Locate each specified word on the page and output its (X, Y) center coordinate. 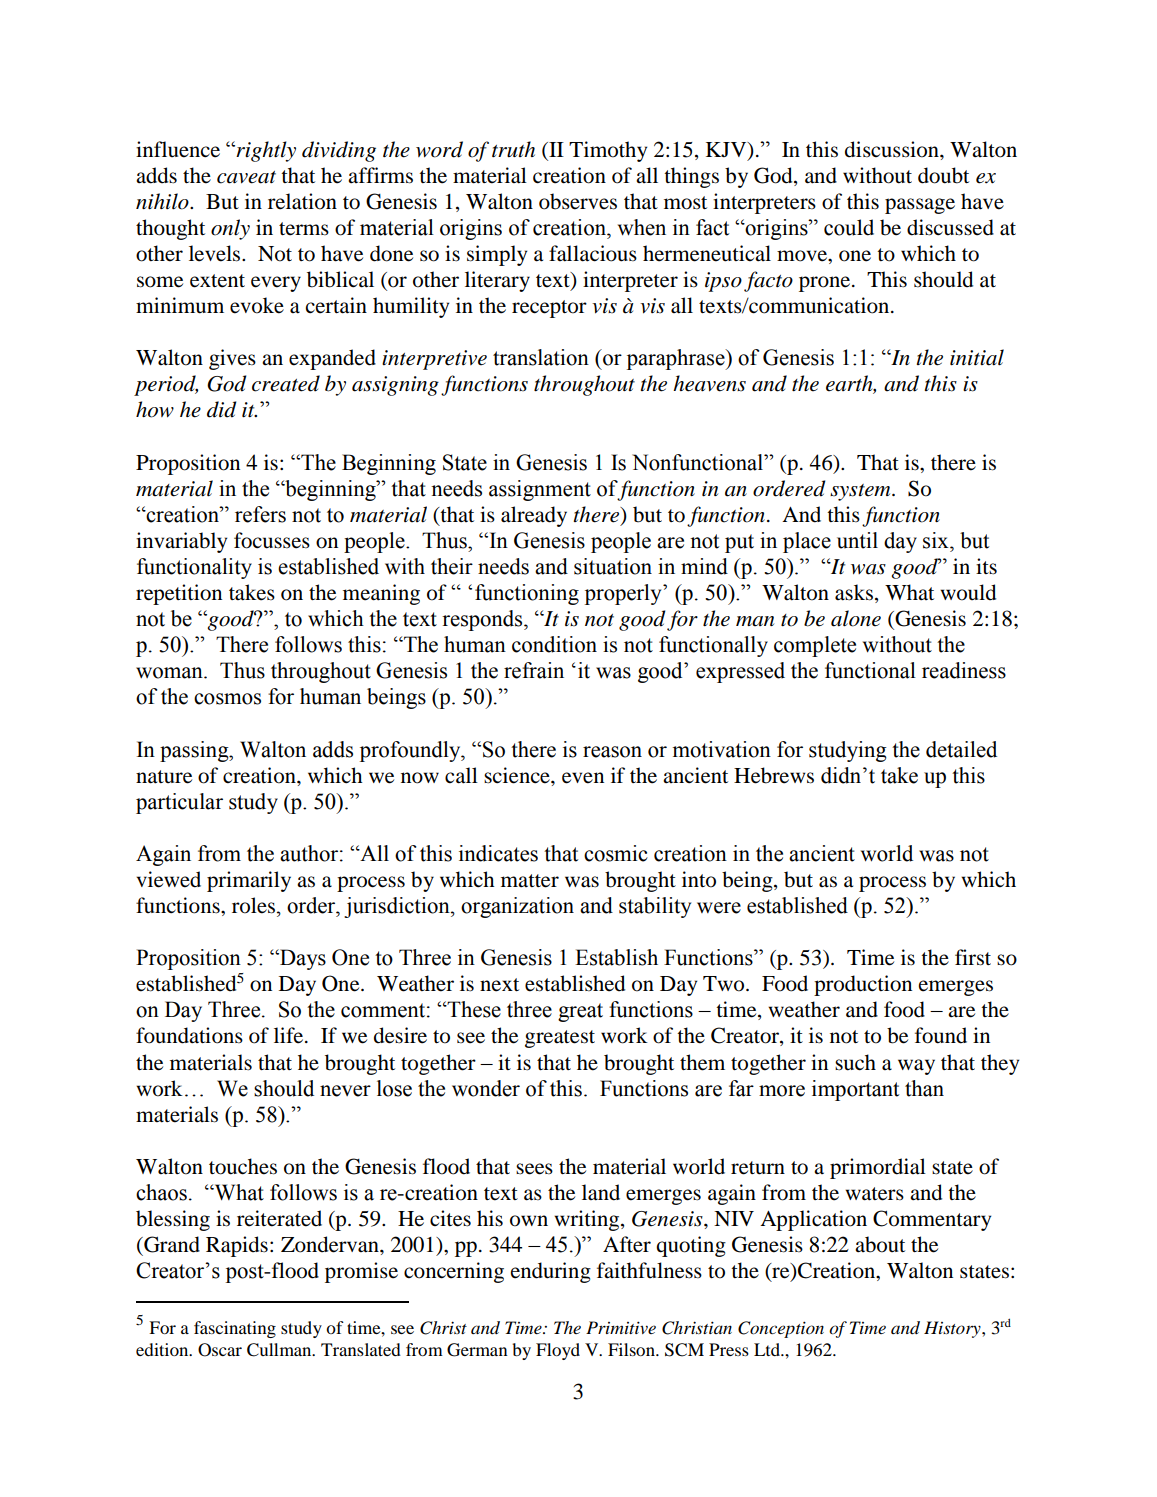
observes (578, 201)
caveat (246, 177)
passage (920, 206)
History (953, 1329)
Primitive (621, 1327)
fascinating (235, 1329)
